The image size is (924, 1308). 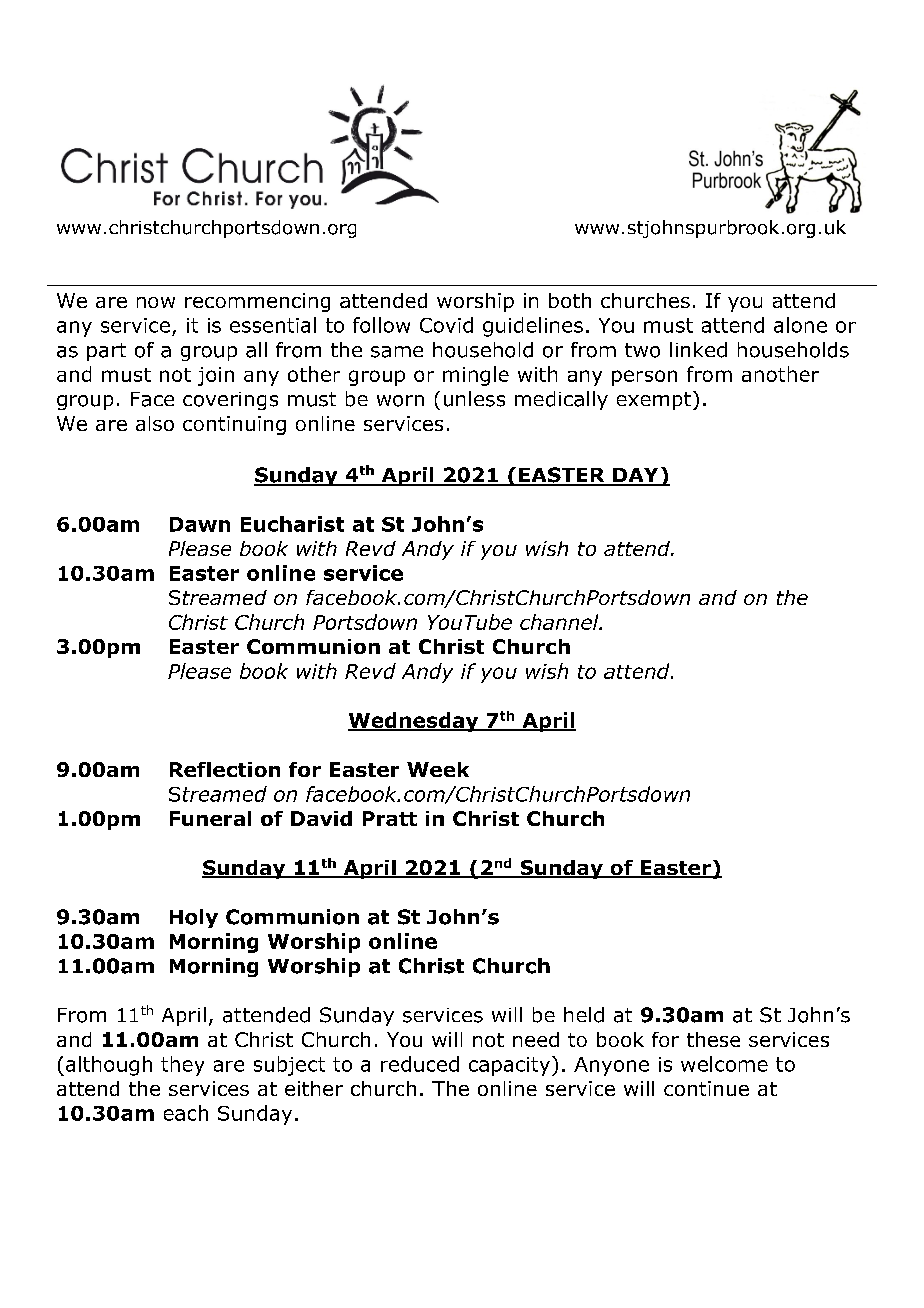 I want to click on channel, so click(x=560, y=622).
